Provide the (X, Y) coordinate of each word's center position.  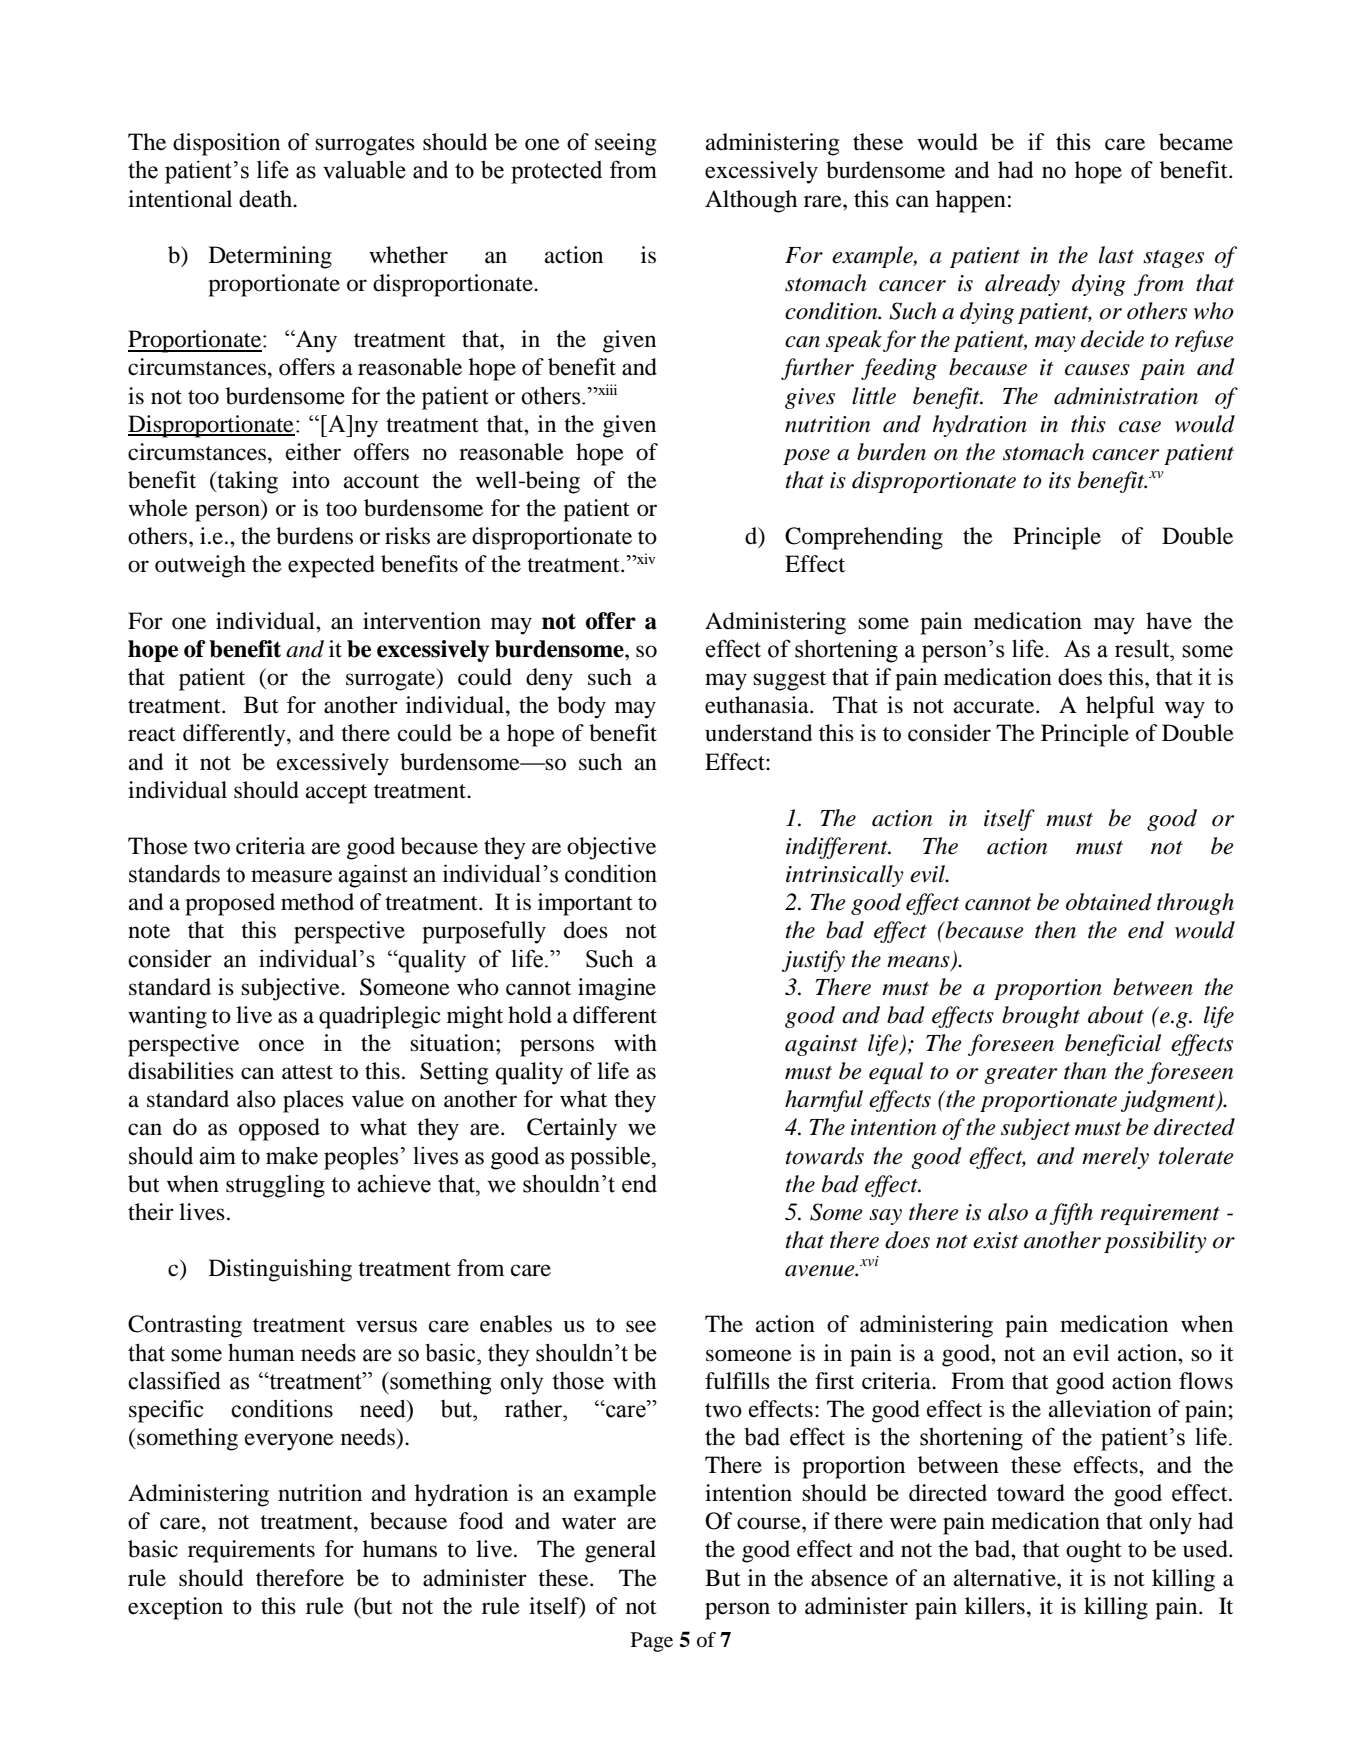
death (267, 199)
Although (751, 201)
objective (611, 848)
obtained (1109, 902)
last (1116, 255)
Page (652, 1642)
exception (175, 1608)
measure (291, 876)
